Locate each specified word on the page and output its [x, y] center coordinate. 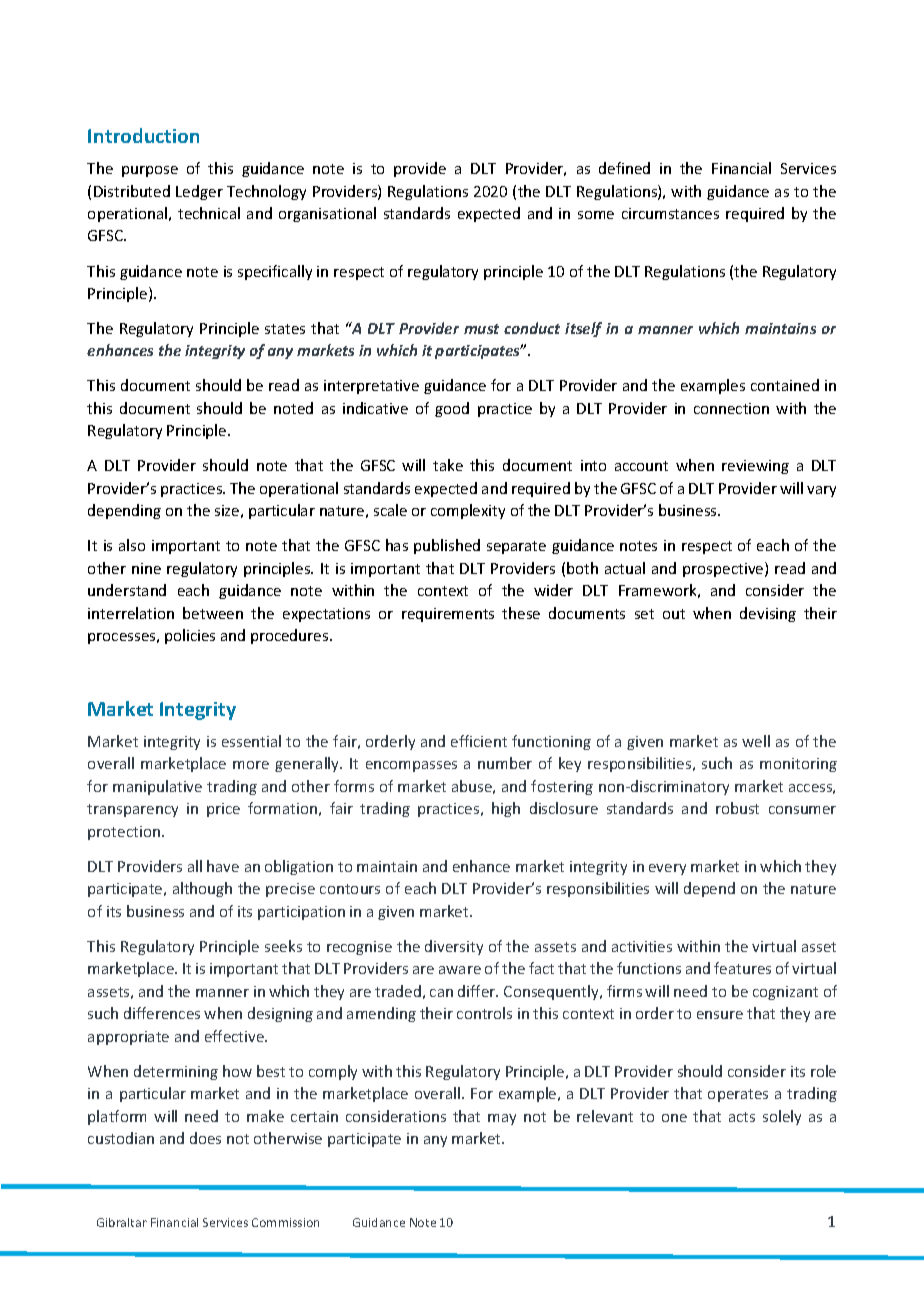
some [596, 215]
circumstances [670, 213]
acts [742, 1117]
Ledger [199, 192]
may [502, 1119]
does [205, 1138]
